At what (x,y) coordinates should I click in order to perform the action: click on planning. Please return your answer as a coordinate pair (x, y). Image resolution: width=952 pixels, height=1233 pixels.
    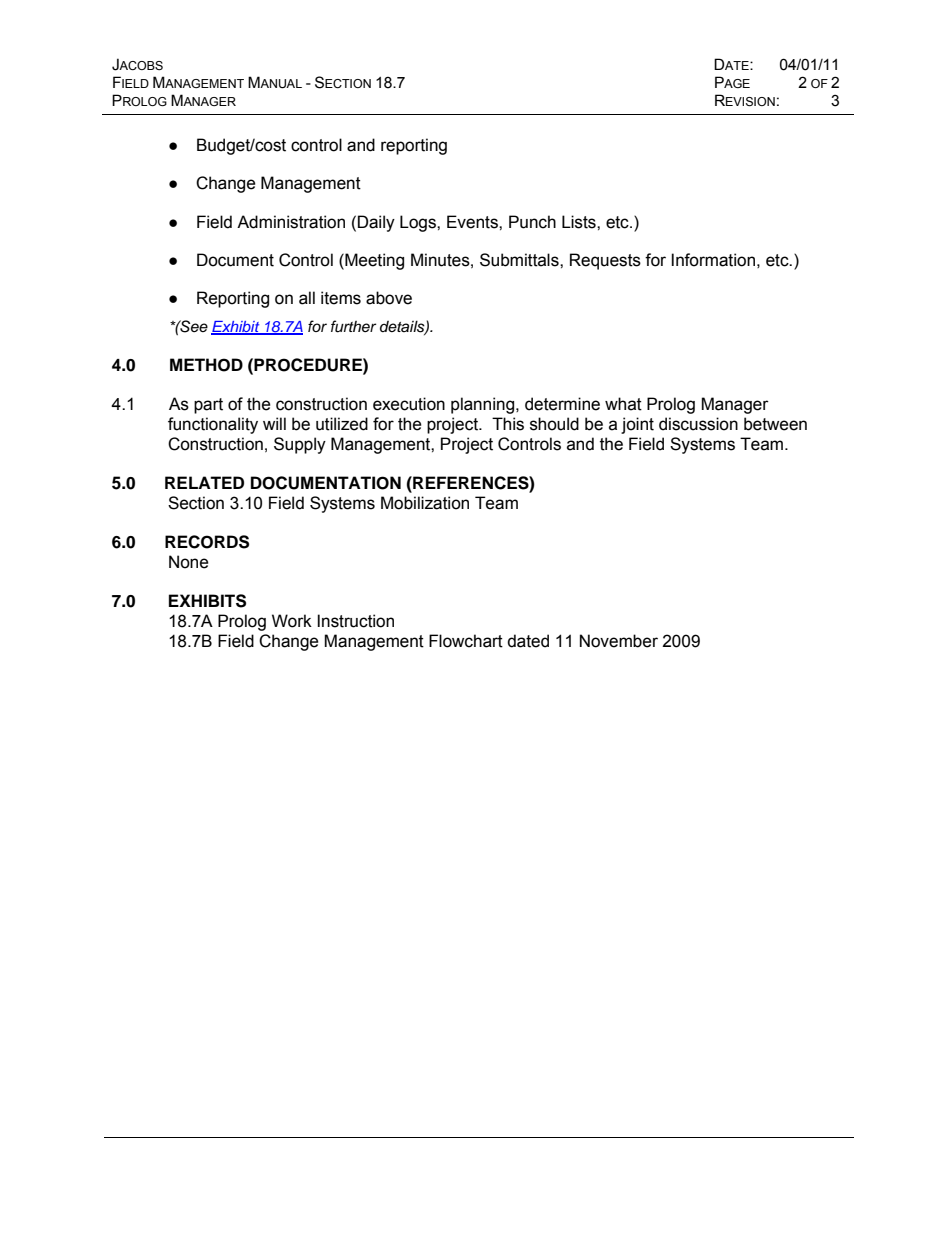
    Looking at the image, I should click on (484, 405).
